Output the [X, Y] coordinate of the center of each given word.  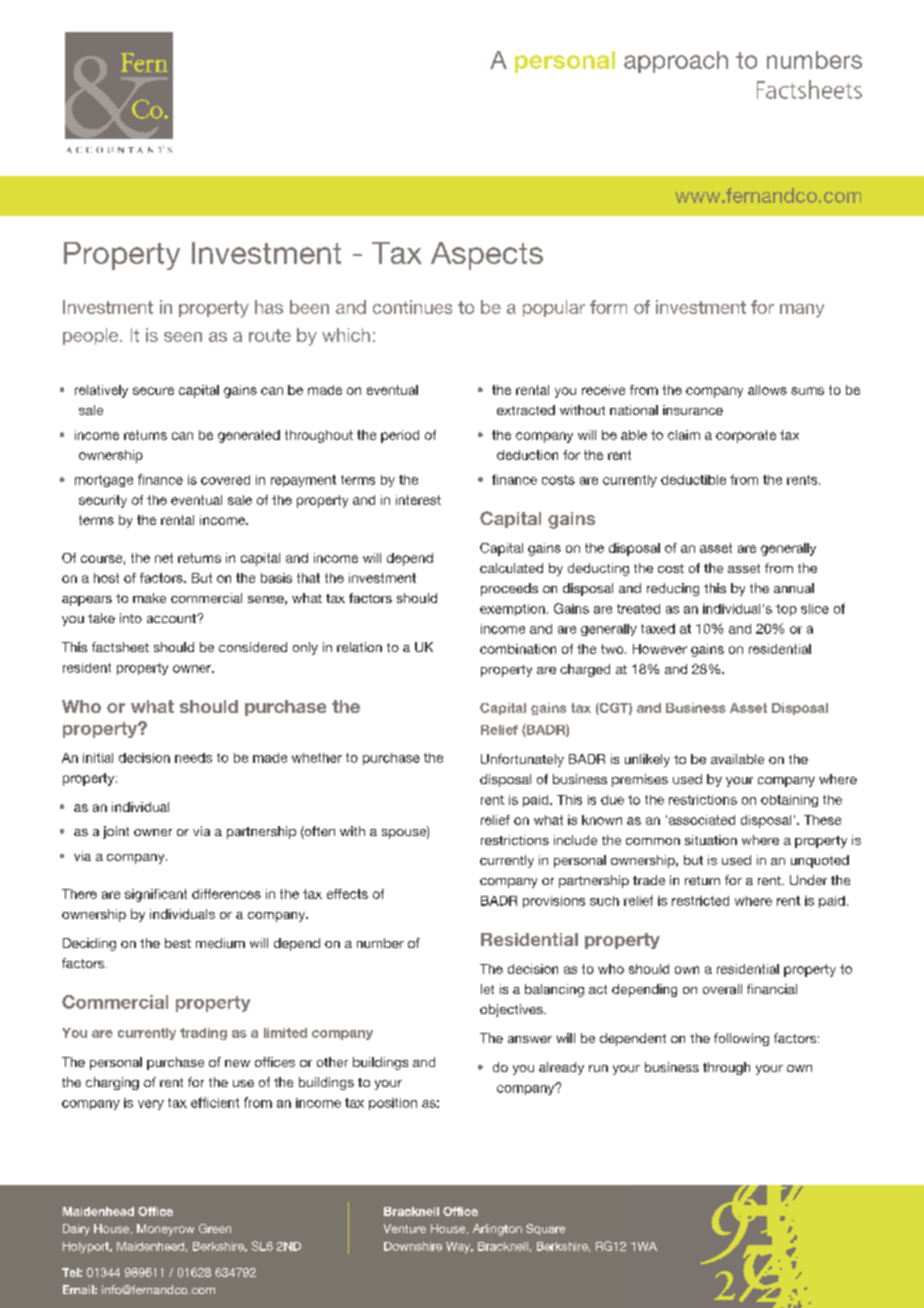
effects [347, 894]
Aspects [487, 256]
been [309, 307]
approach [676, 62]
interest [418, 500]
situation [711, 840]
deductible [693, 480]
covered [225, 480]
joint [116, 832]
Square [545, 1229]
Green [215, 1228]
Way [459, 1247]
